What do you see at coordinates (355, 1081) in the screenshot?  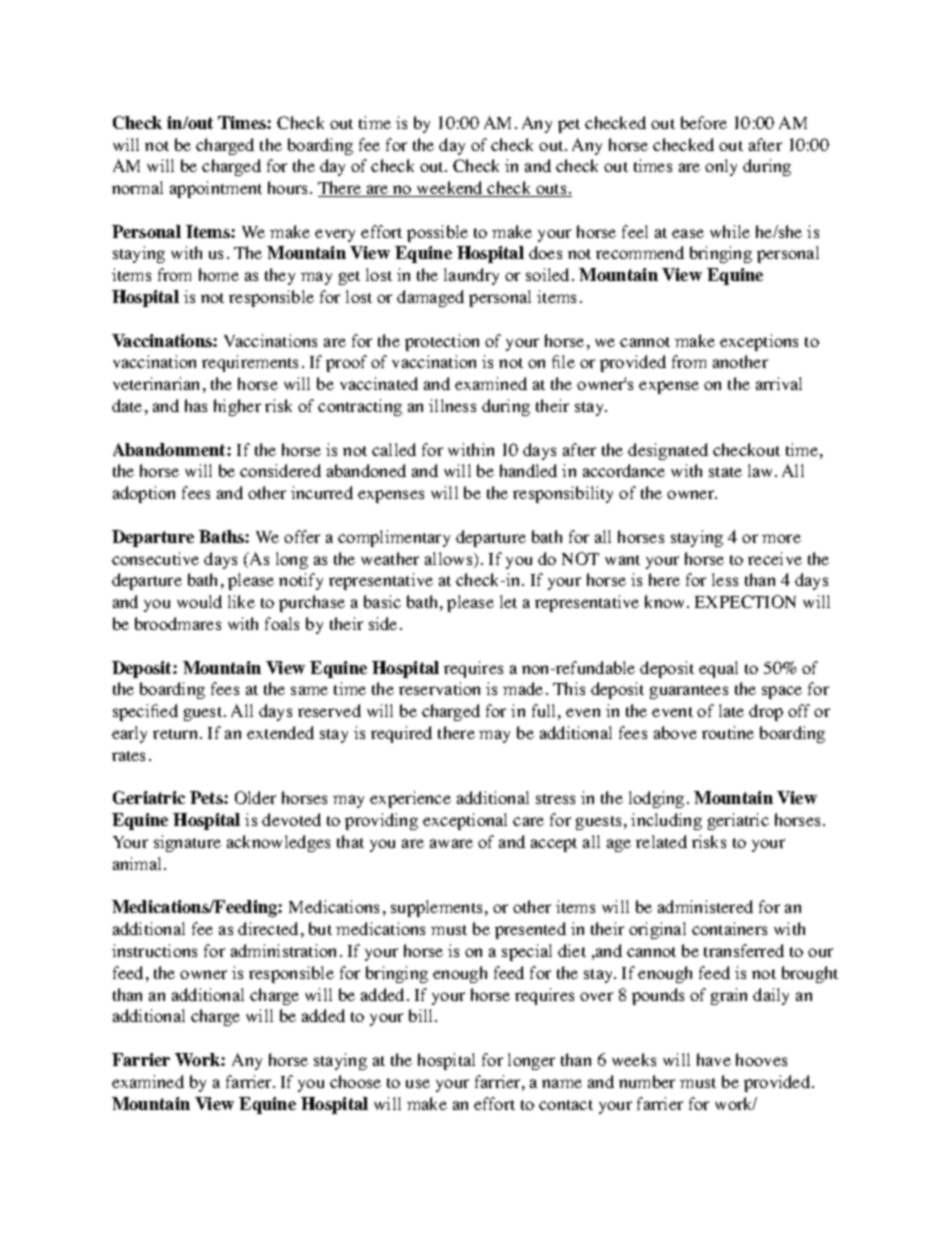 I see `choose` at bounding box center [355, 1081].
